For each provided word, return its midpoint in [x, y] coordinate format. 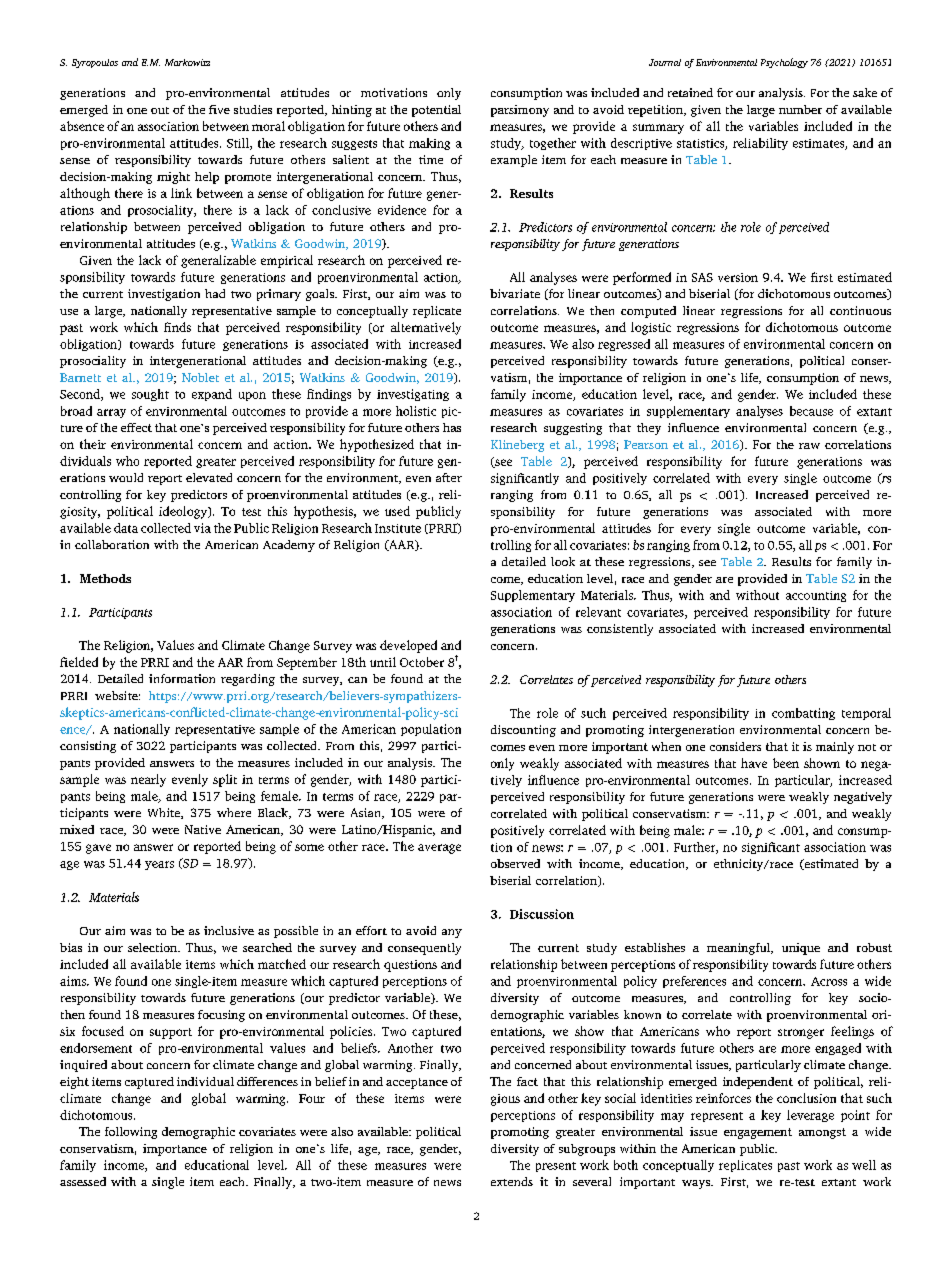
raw [809, 446]
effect [136, 427]
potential [436, 111]
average [439, 849]
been [786, 763]
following [131, 1133]
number [800, 109]
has [452, 427]
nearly [148, 780]
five [219, 109]
